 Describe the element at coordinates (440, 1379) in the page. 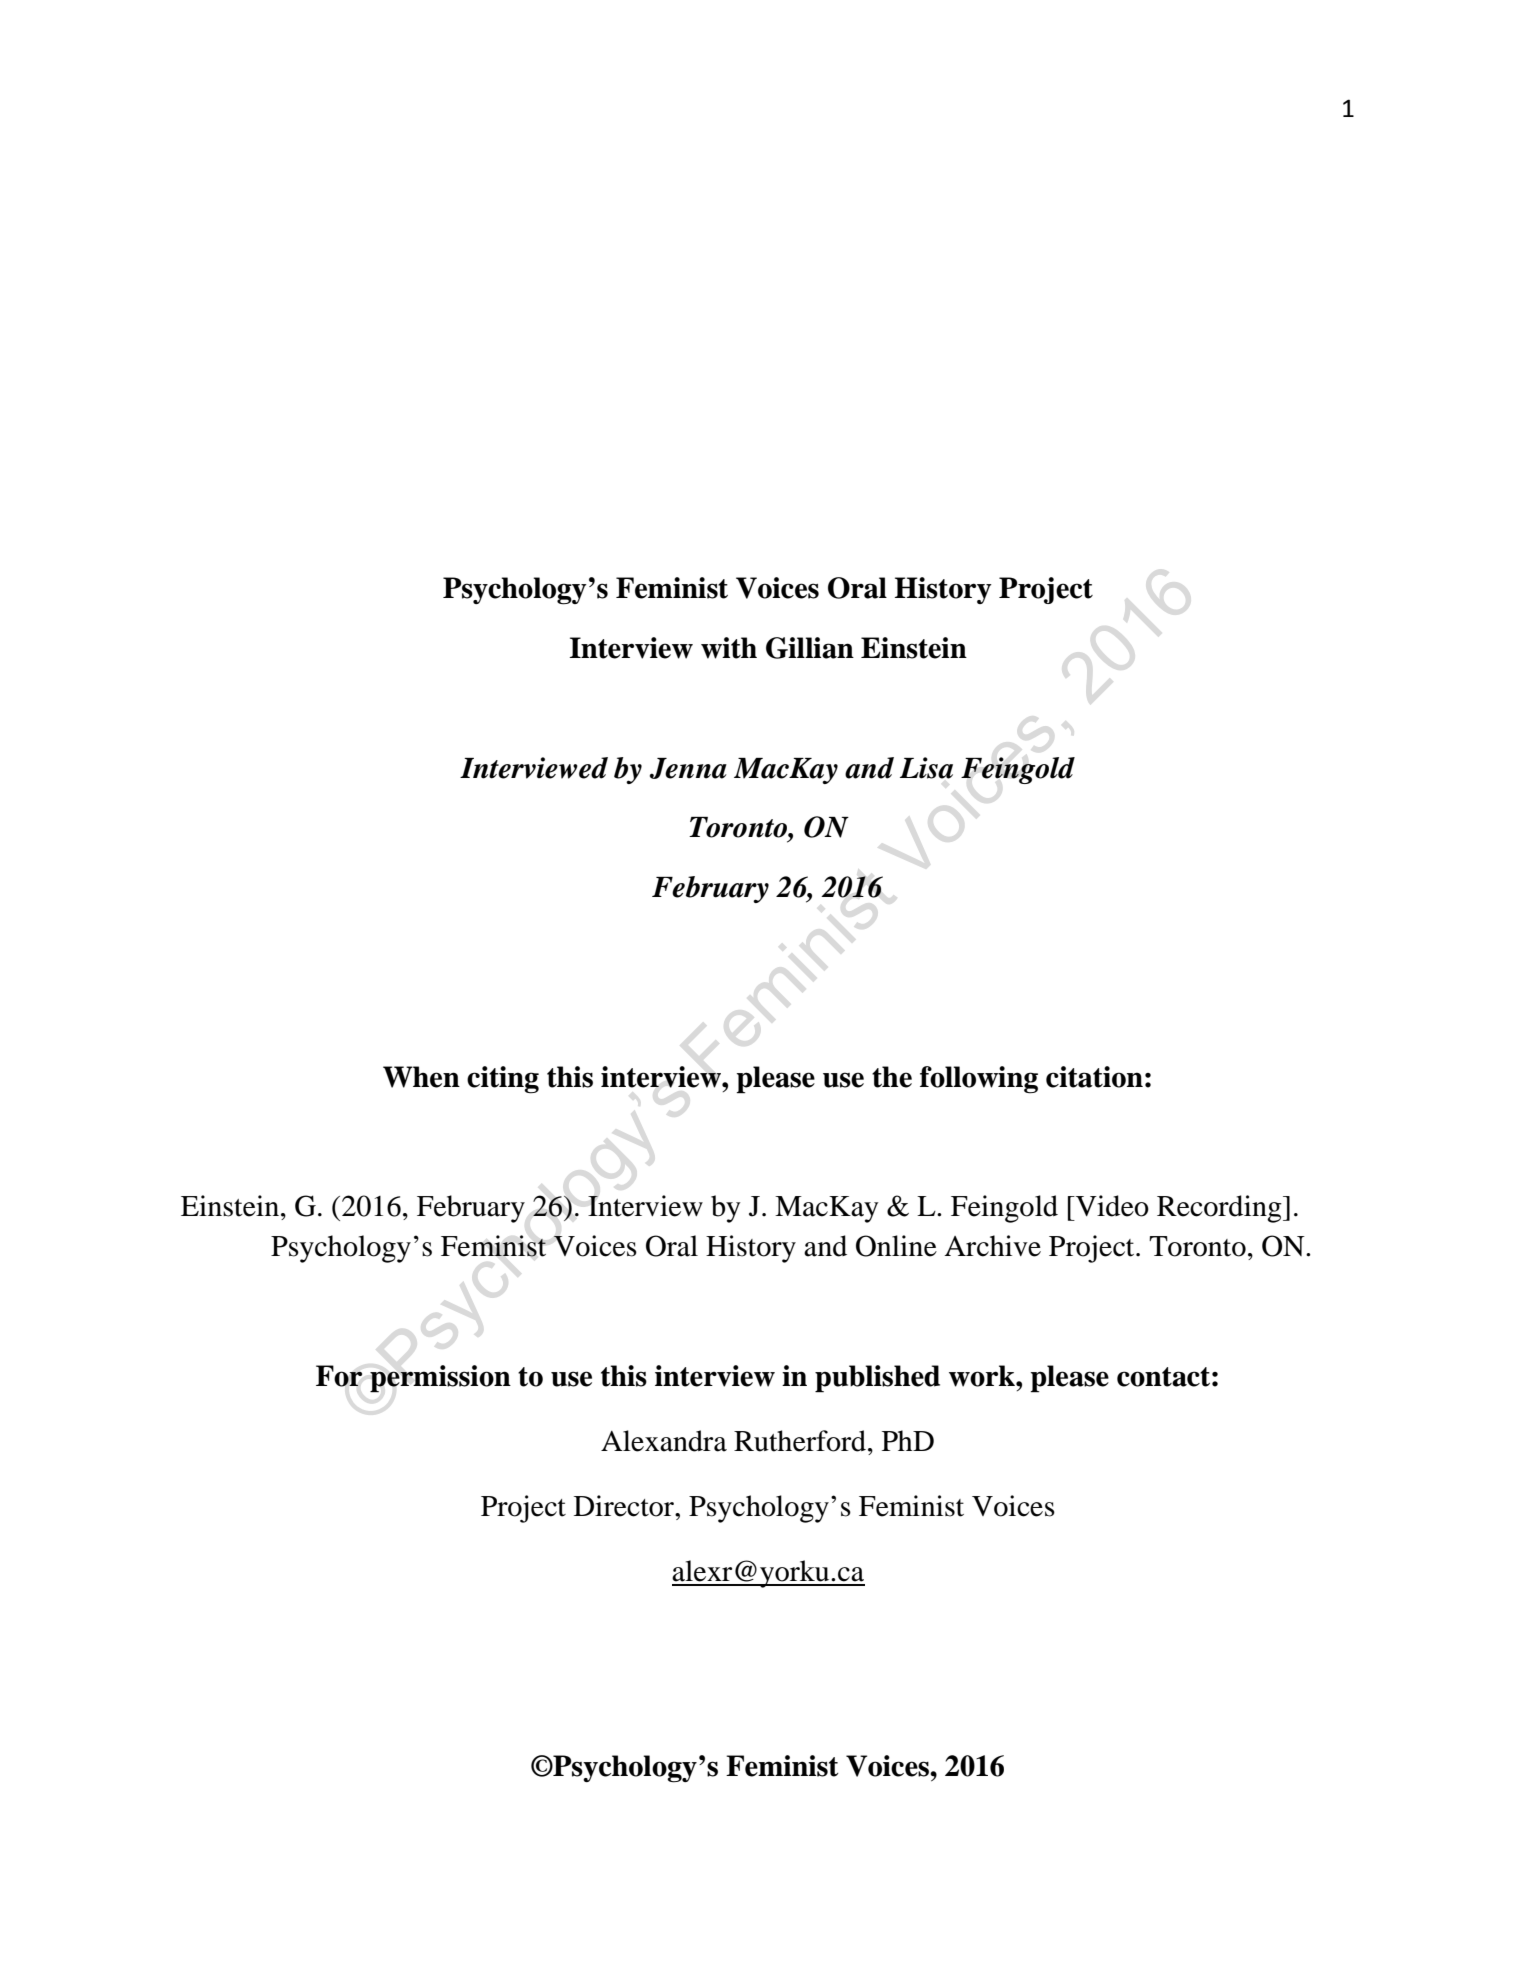

I see `permission` at that location.
